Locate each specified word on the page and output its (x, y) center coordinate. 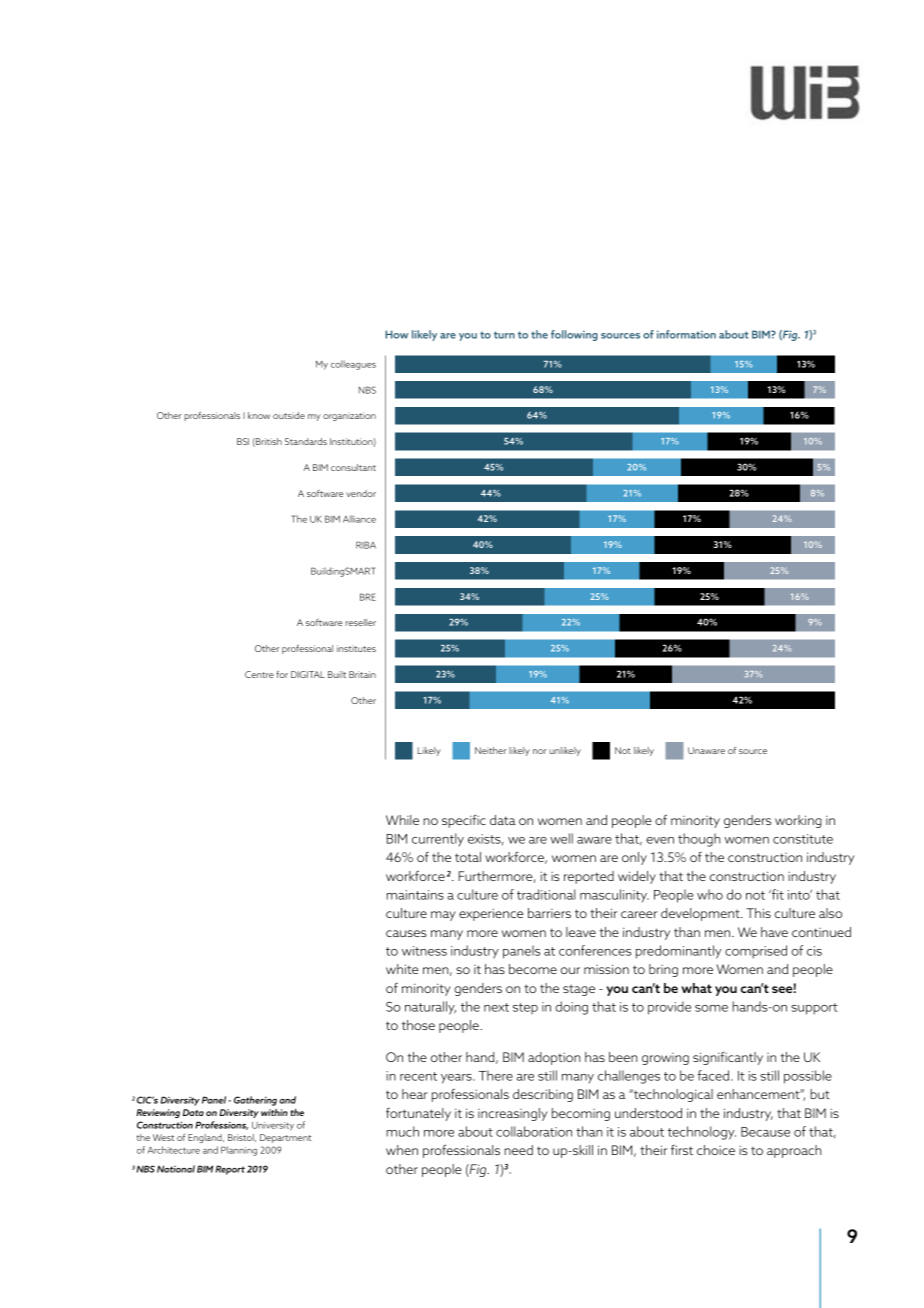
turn (504, 335)
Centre (259, 674)
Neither (491, 750)
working (798, 821)
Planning (239, 1151)
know (259, 415)
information (686, 334)
